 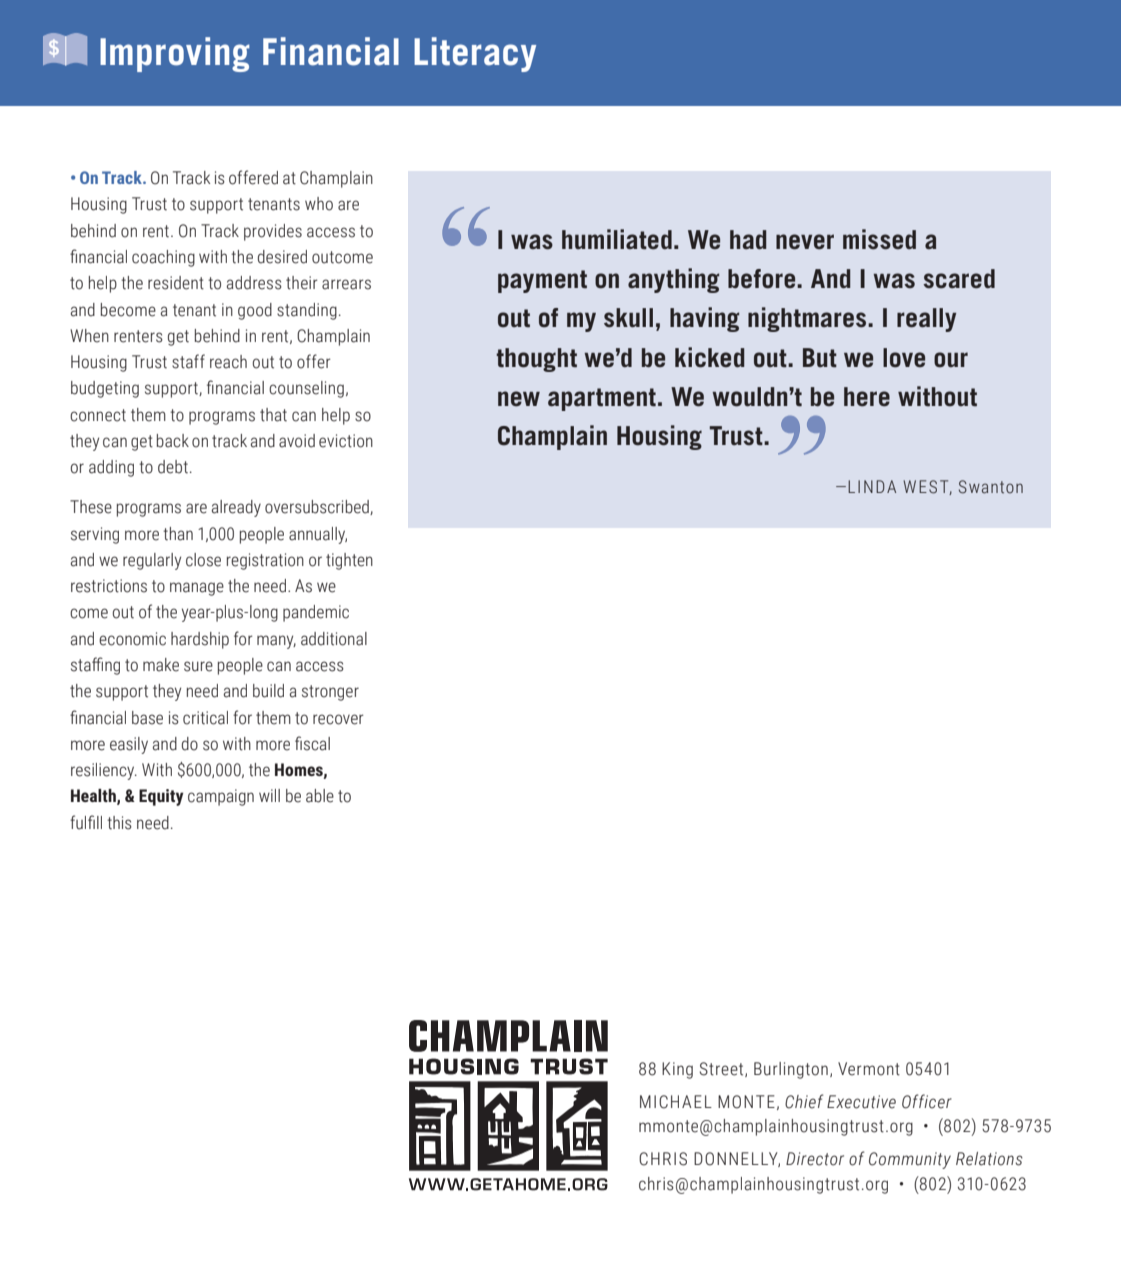 I want to click on MICHAEL, so click(x=676, y=1102).
